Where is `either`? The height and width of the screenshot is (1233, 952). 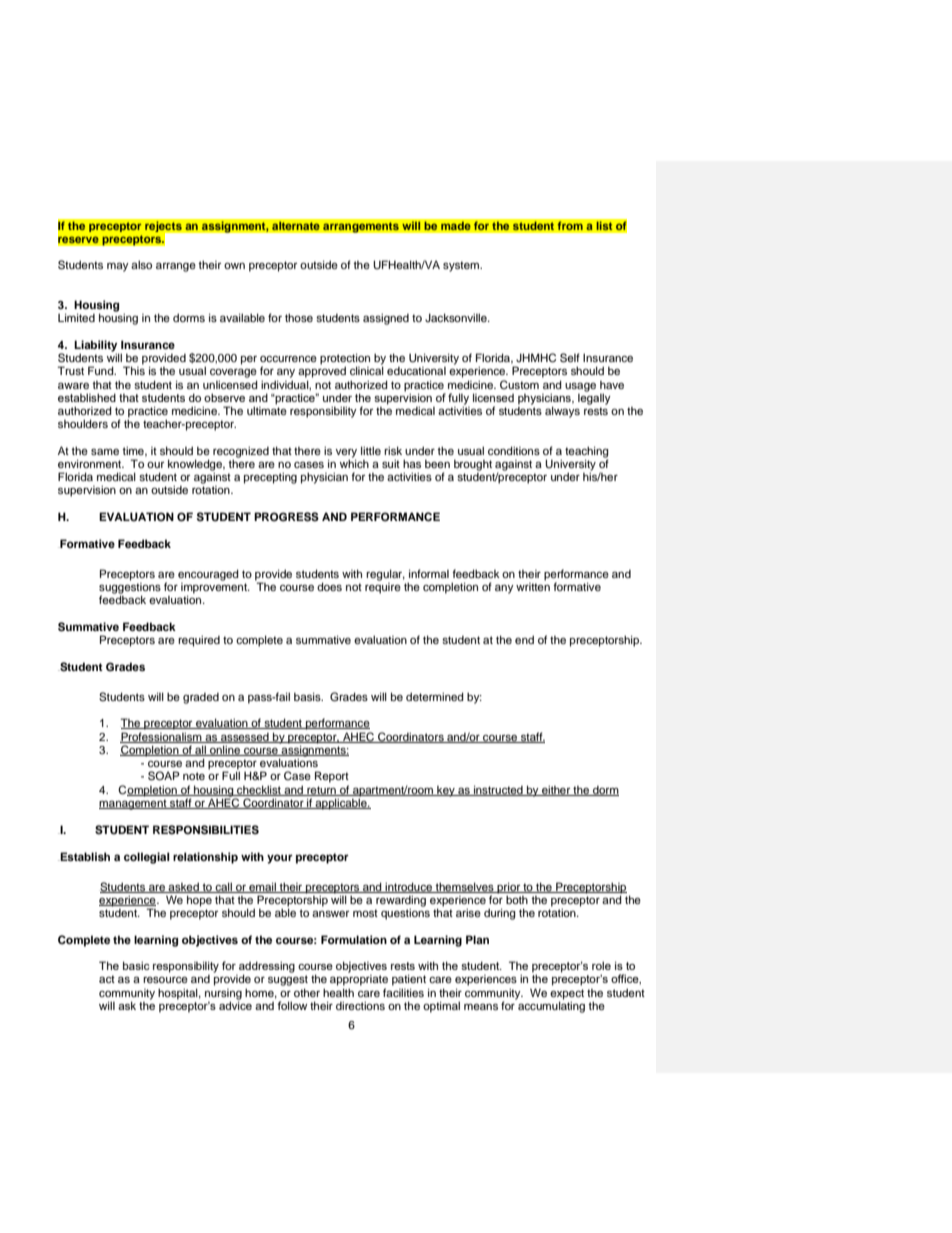 either is located at coordinates (556, 790).
